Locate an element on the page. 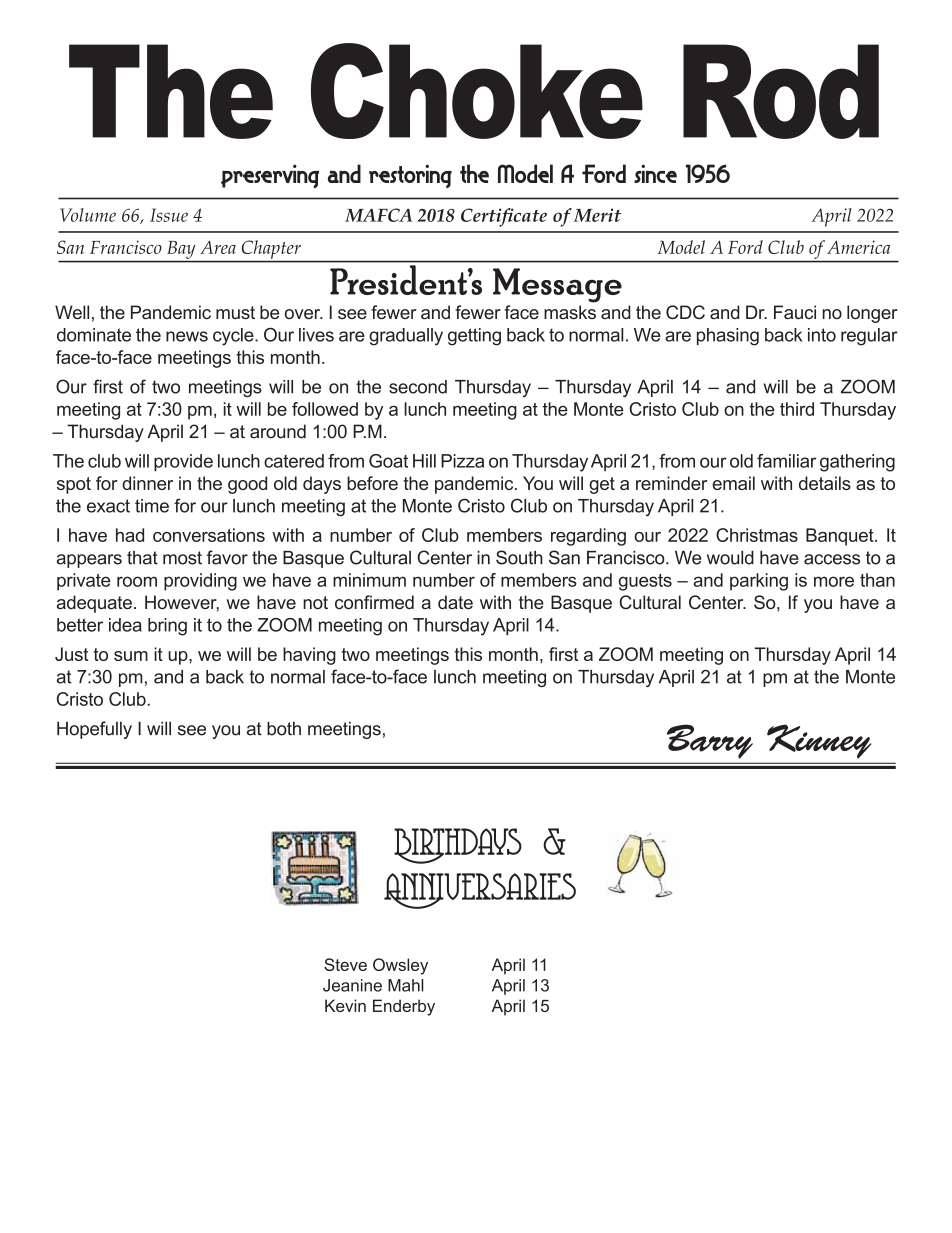  Anniversaries is located at coordinates (480, 891).
